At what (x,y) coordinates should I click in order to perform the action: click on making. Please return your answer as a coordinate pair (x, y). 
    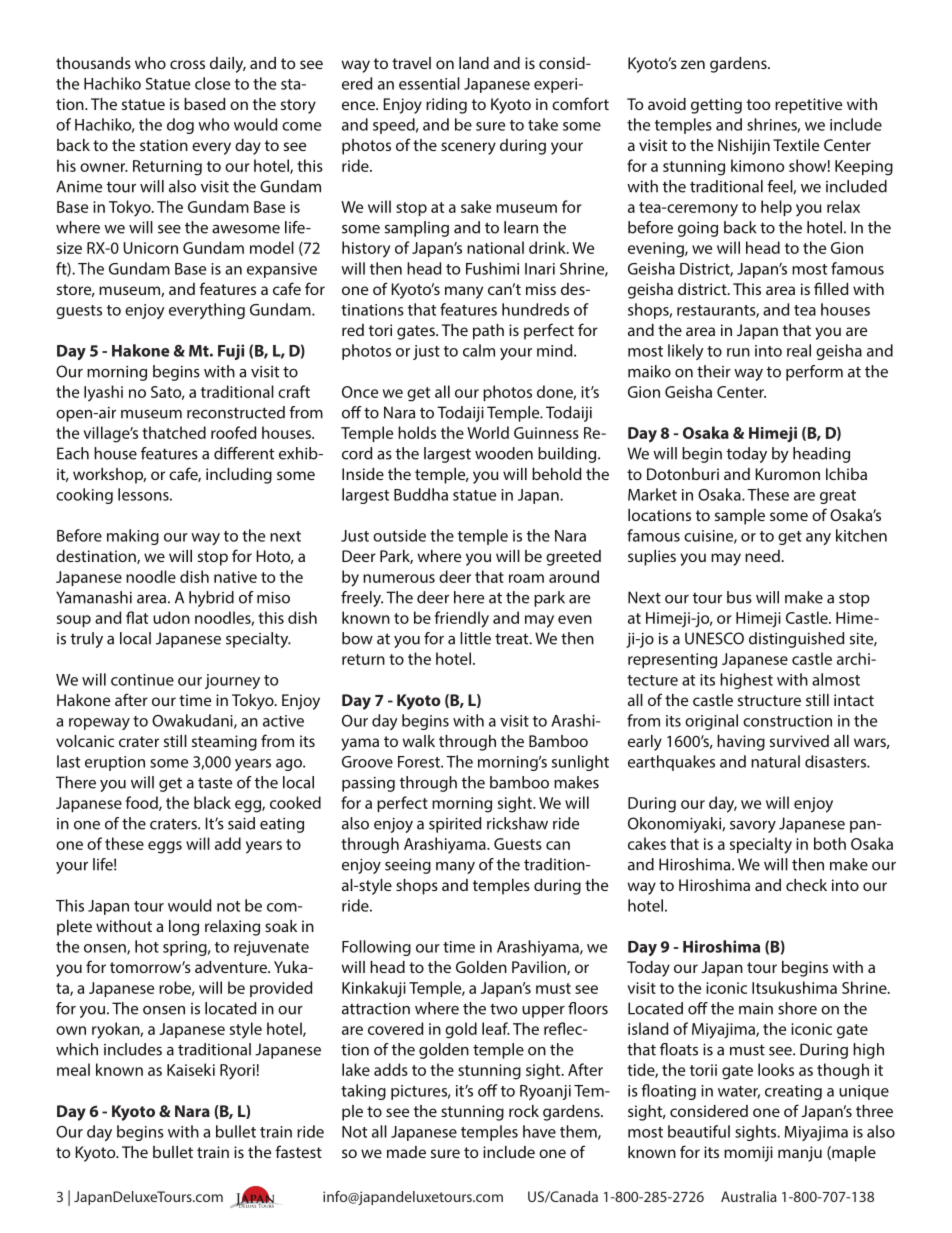
    Looking at the image, I should click on (133, 537).
